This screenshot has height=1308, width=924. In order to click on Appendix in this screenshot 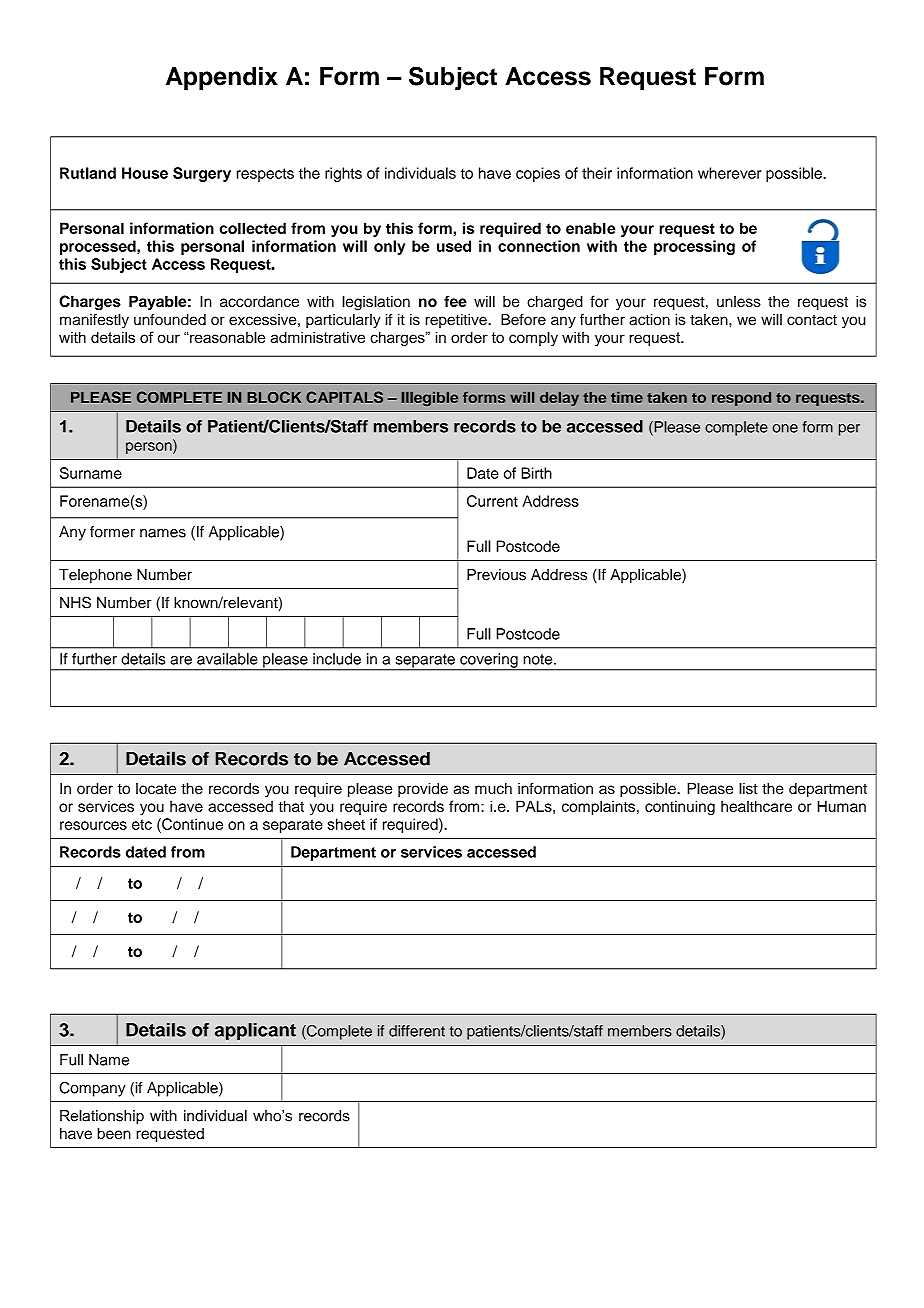, I will do `click(222, 78)`.
